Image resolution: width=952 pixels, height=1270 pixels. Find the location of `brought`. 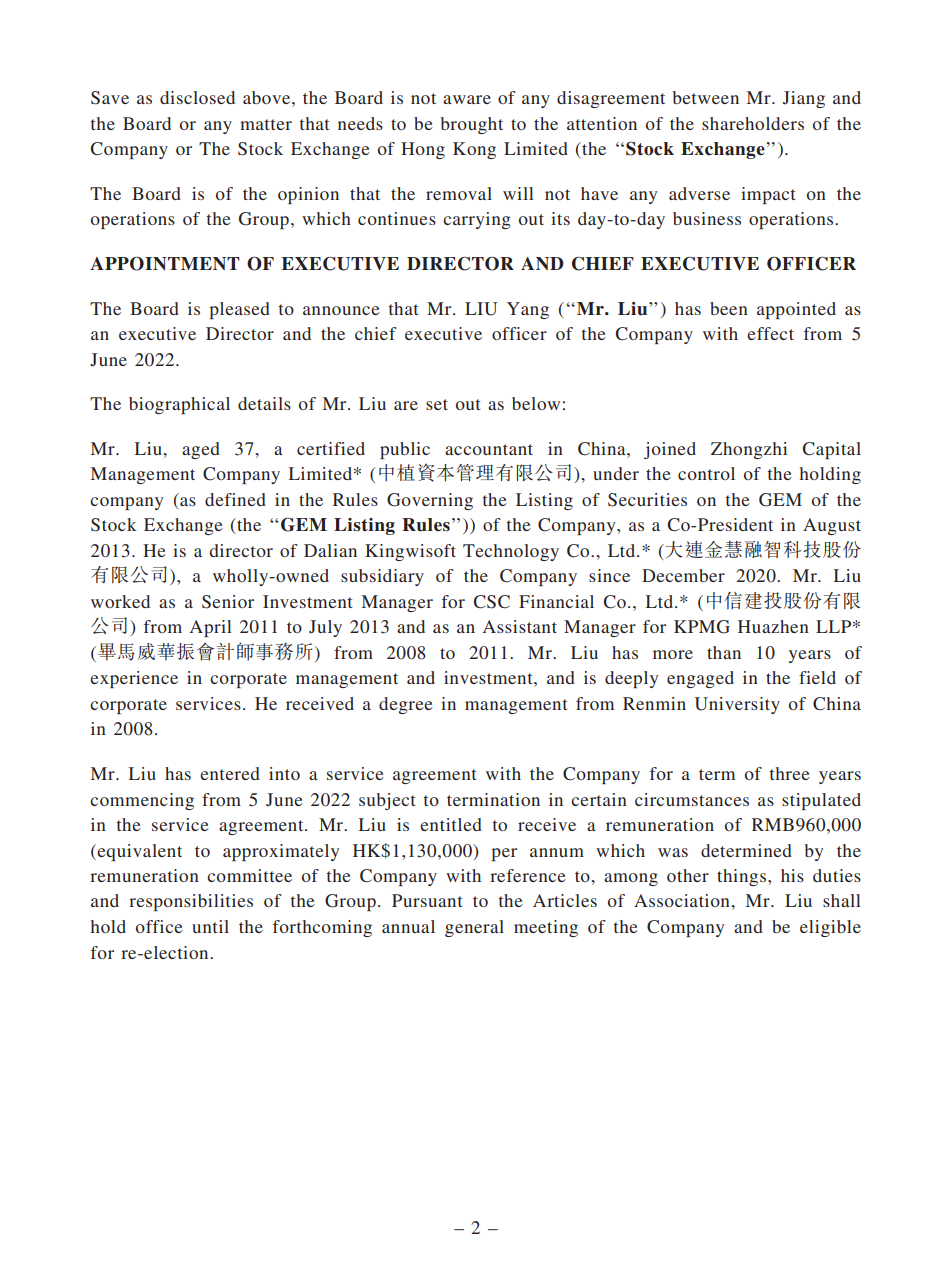

brought is located at coordinates (471, 125).
